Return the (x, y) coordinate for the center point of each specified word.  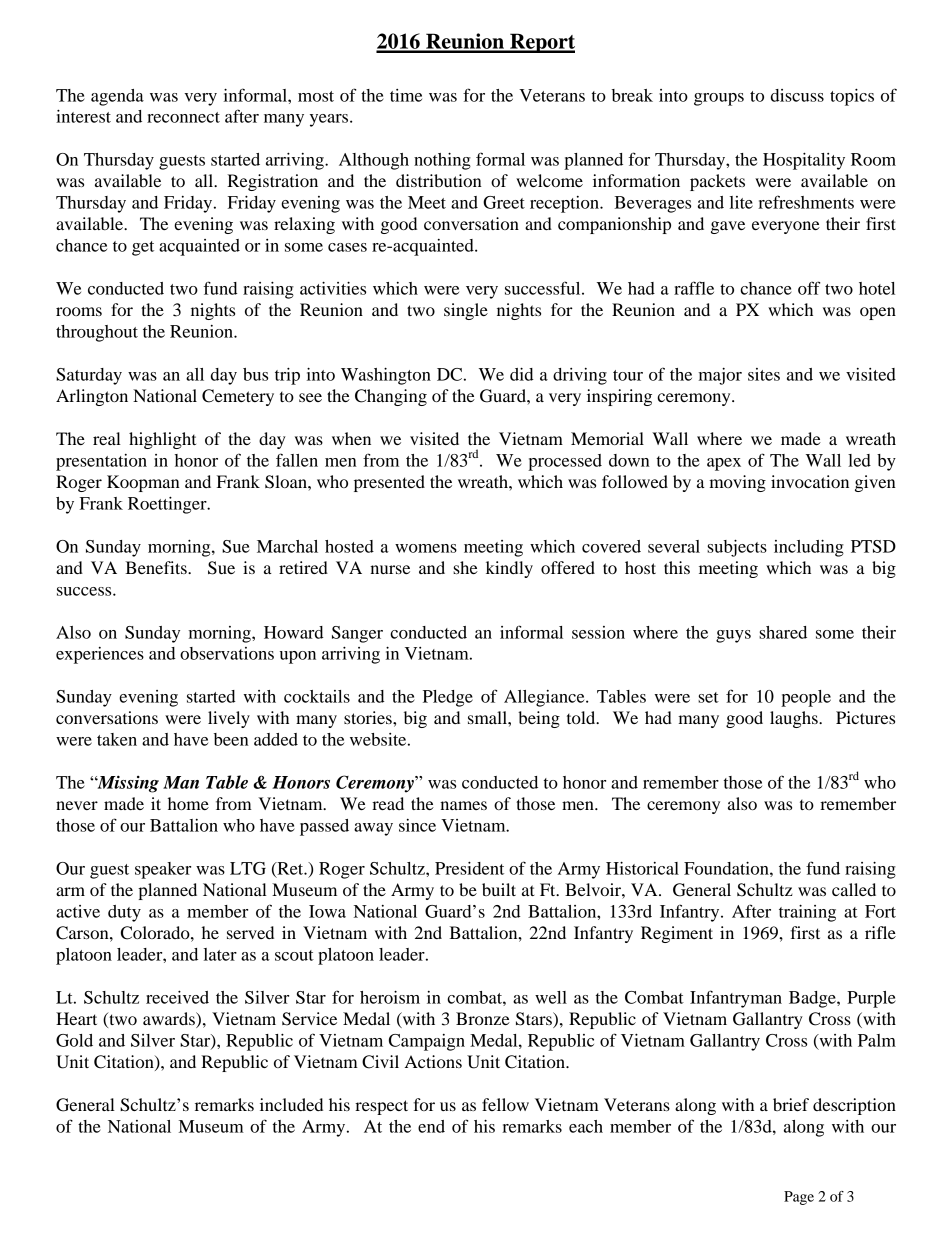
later (220, 954)
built (499, 889)
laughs (795, 719)
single (466, 311)
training (807, 913)
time (406, 95)
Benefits (157, 567)
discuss (797, 95)
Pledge (448, 698)
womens (426, 548)
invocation (810, 481)
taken (117, 739)
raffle (694, 288)
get (143, 248)
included (291, 1104)
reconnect (183, 117)
